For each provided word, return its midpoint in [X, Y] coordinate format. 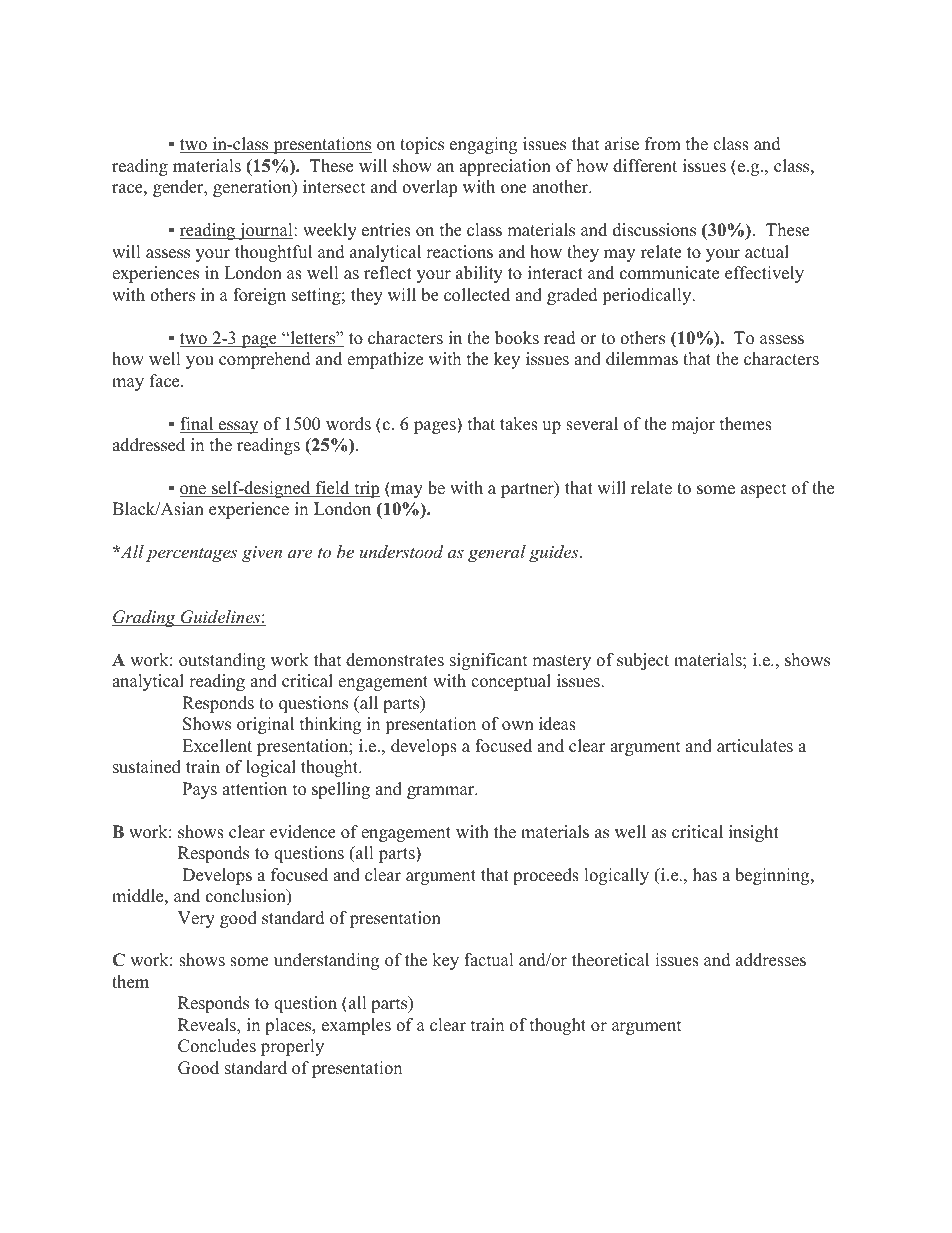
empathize [385, 360]
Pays [199, 790]
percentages [191, 555]
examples [356, 1026]
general [497, 553]
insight [754, 833]
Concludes [217, 1046]
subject [643, 661]
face [166, 381]
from [663, 144]
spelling [341, 790]
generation [253, 188]
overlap [429, 188]
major [693, 425]
